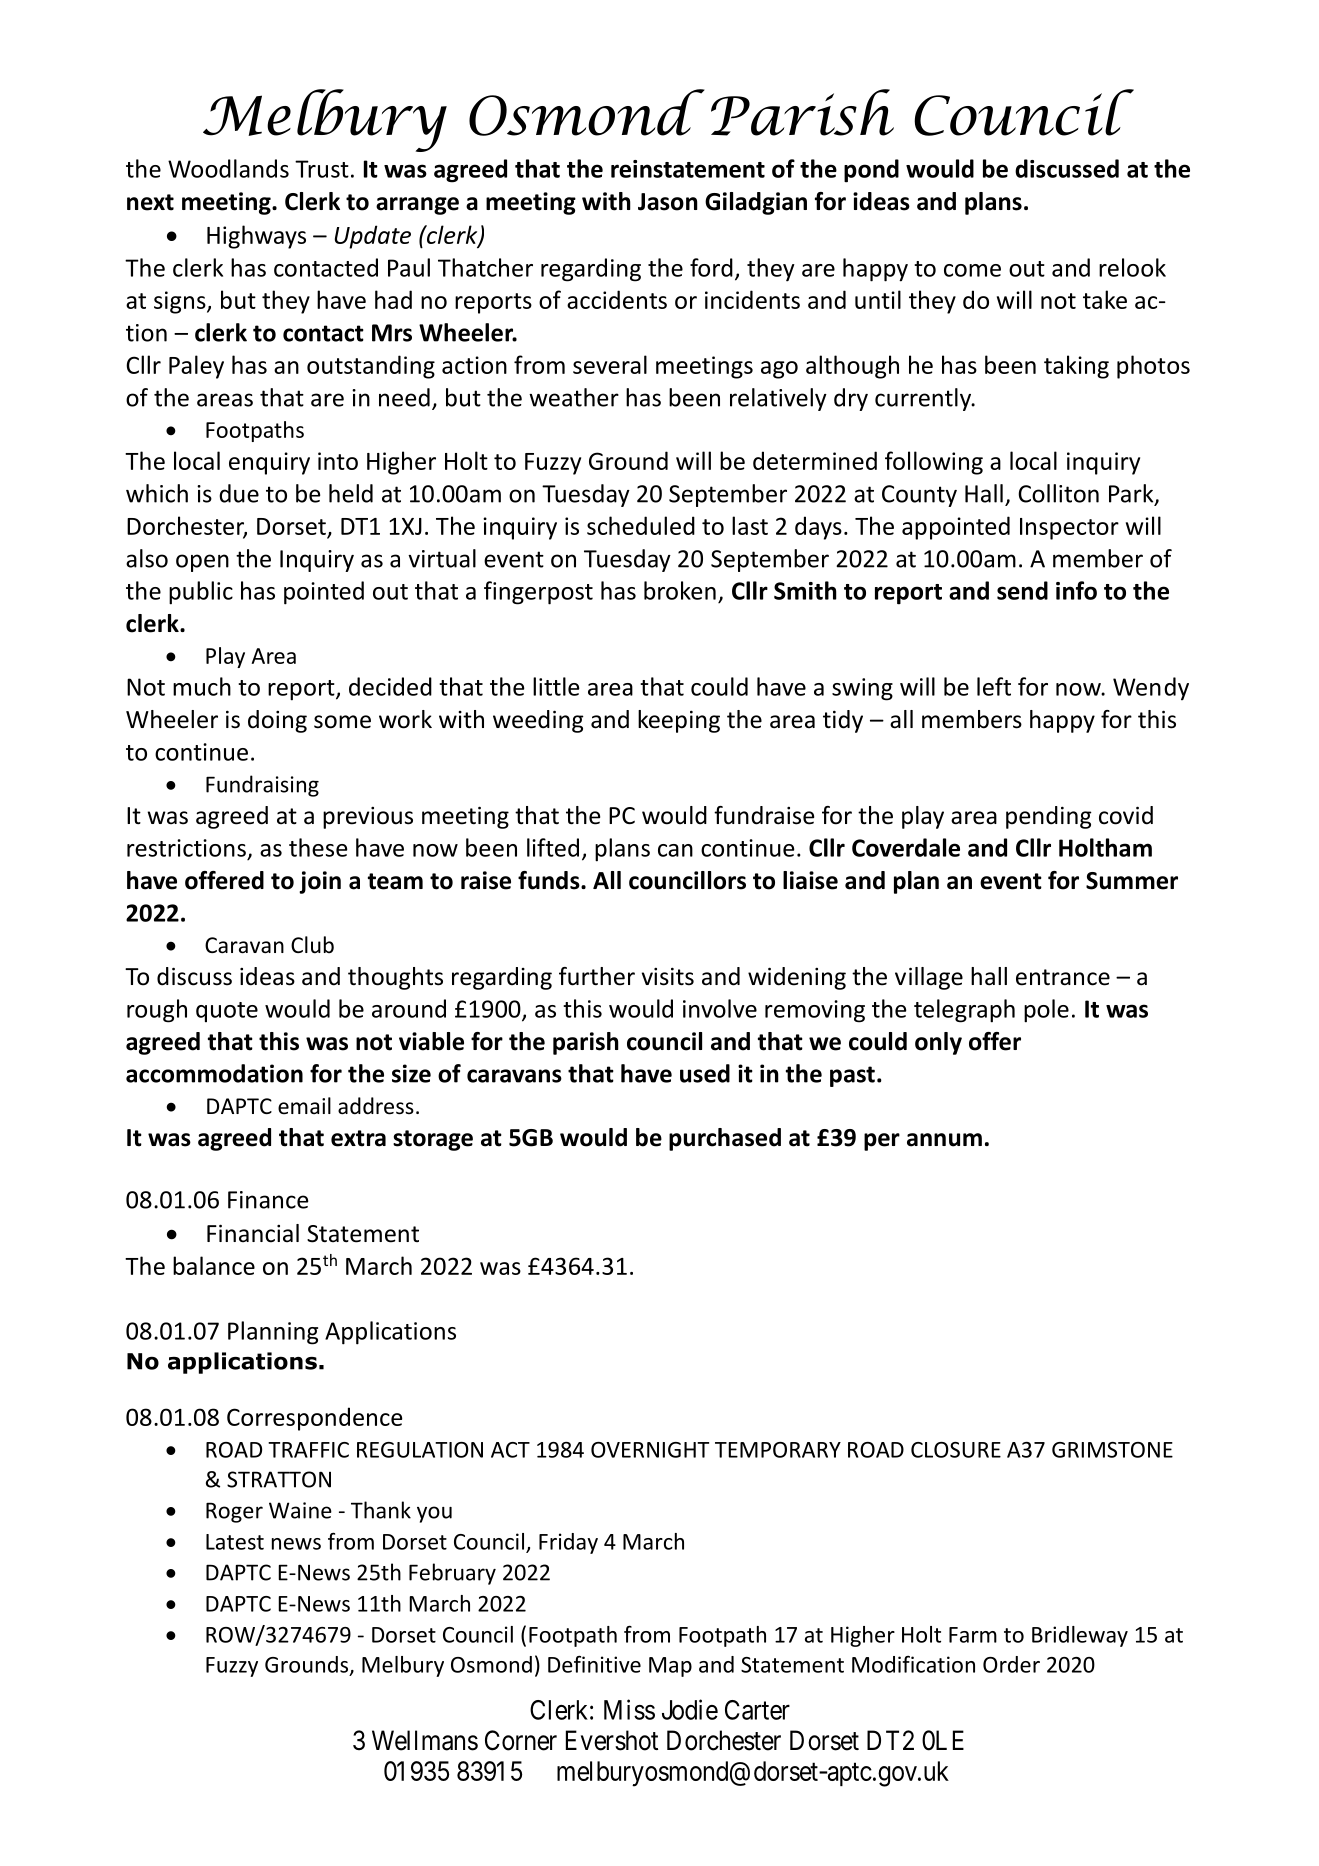  What do you see at coordinates (277, 721) in the screenshot?
I see `doing` at bounding box center [277, 721].
